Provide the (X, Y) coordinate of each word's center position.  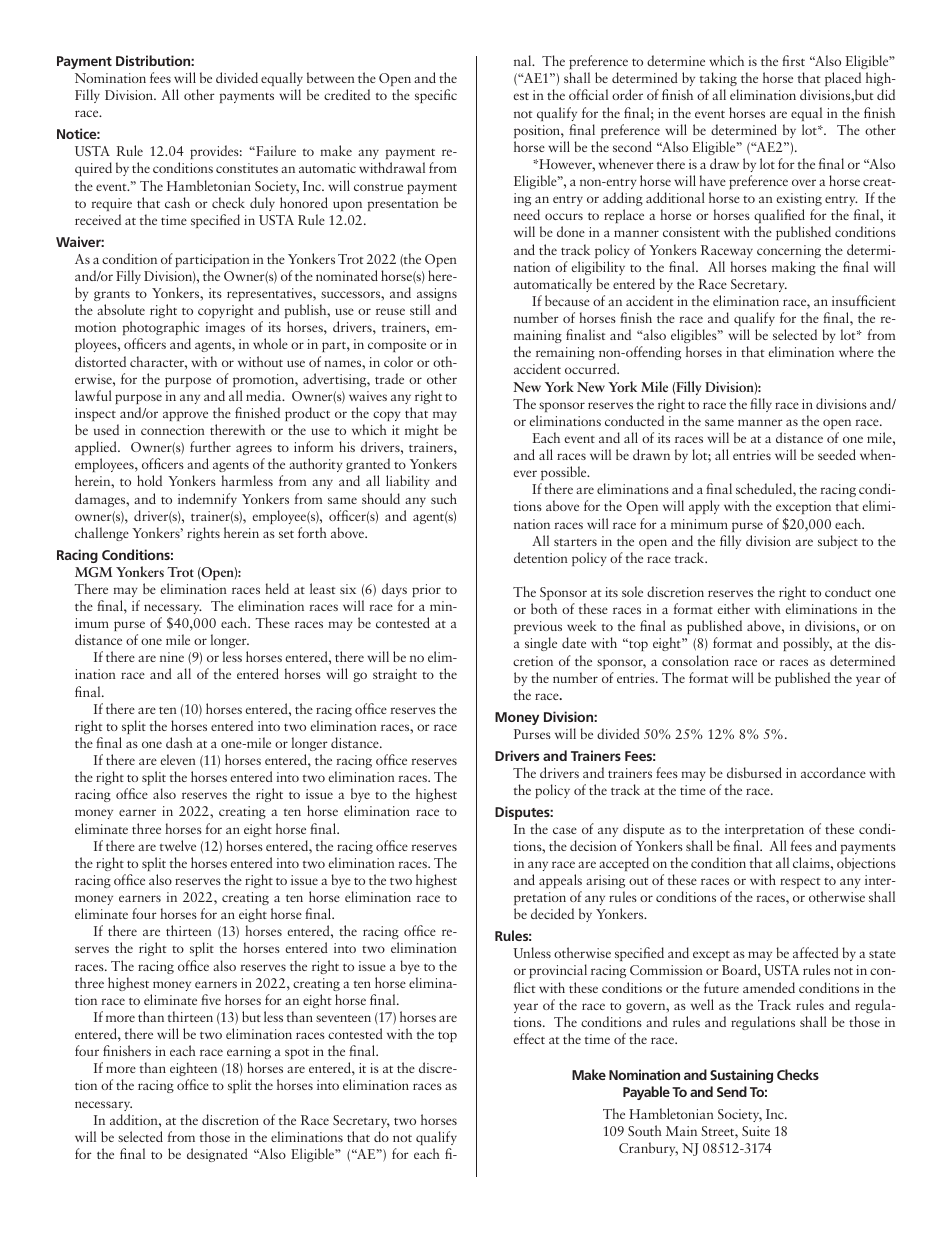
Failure (275, 150)
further (210, 446)
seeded (837, 454)
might (422, 431)
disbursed (754, 772)
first (793, 60)
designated (217, 1155)
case (565, 830)
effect (529, 1038)
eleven (178, 759)
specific (436, 96)
